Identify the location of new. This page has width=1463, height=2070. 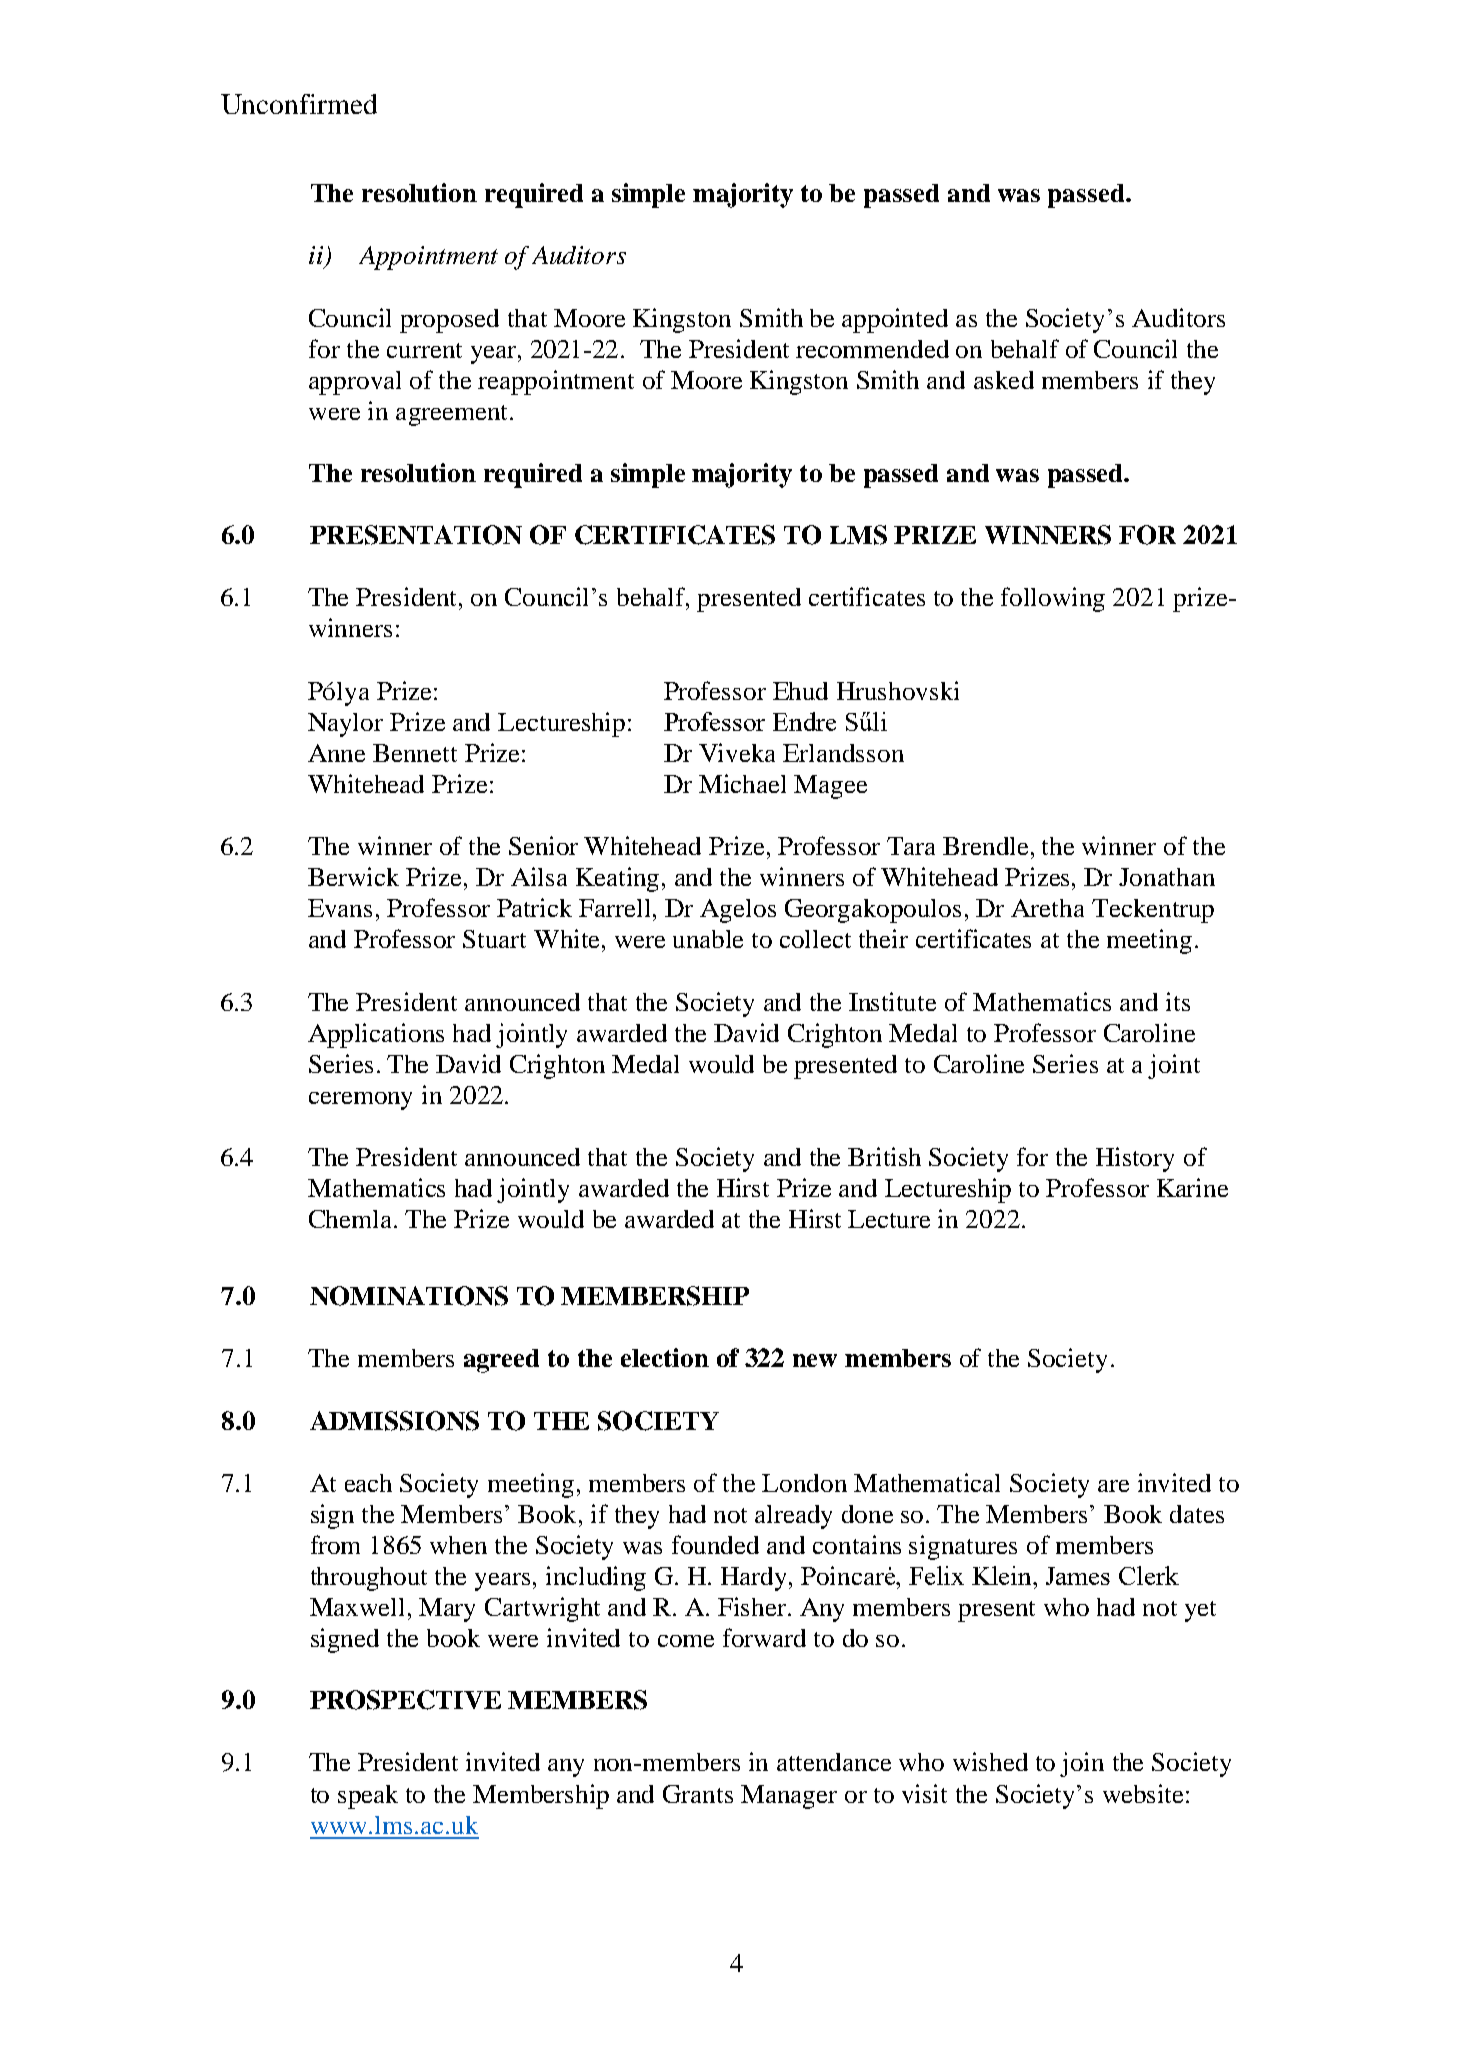
(815, 1360).
